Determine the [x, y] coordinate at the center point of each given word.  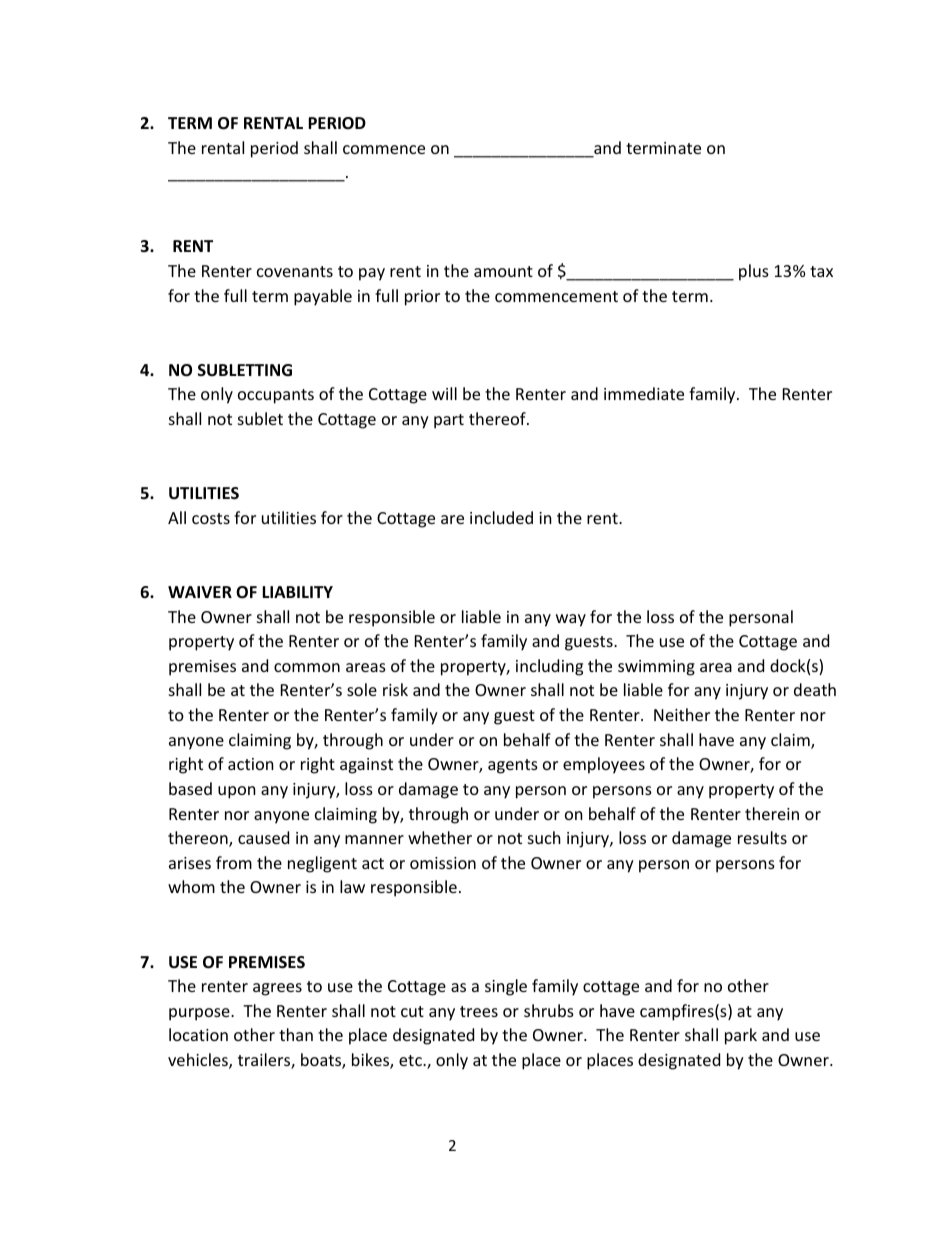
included [501, 517]
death [815, 689]
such [544, 837]
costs [211, 518]
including [549, 667]
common [307, 667]
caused [263, 837]
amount [503, 271]
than [296, 1034]
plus [754, 272]
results [762, 837]
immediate [644, 393]
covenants [295, 271]
